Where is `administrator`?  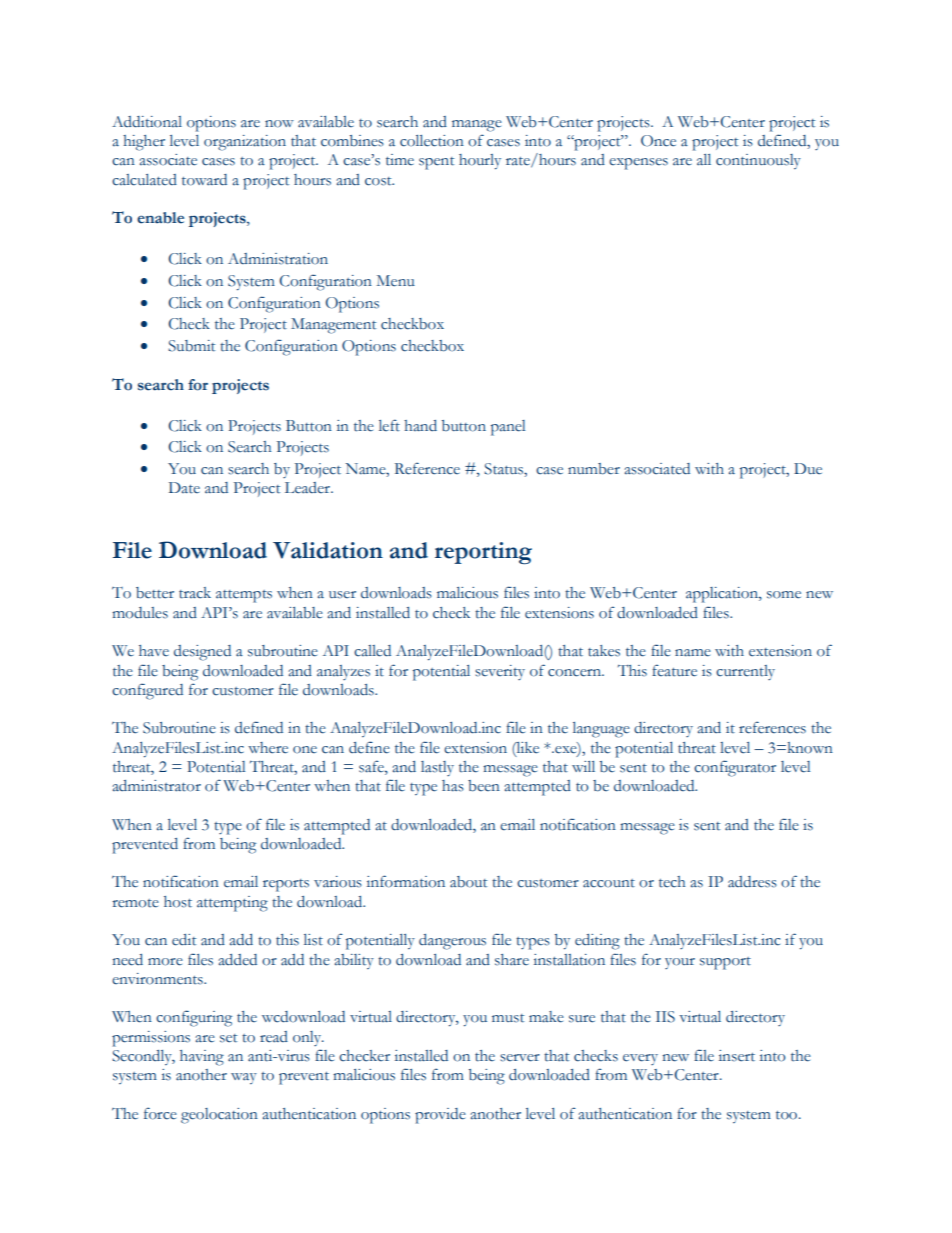
administrator is located at coordinates (156, 786).
